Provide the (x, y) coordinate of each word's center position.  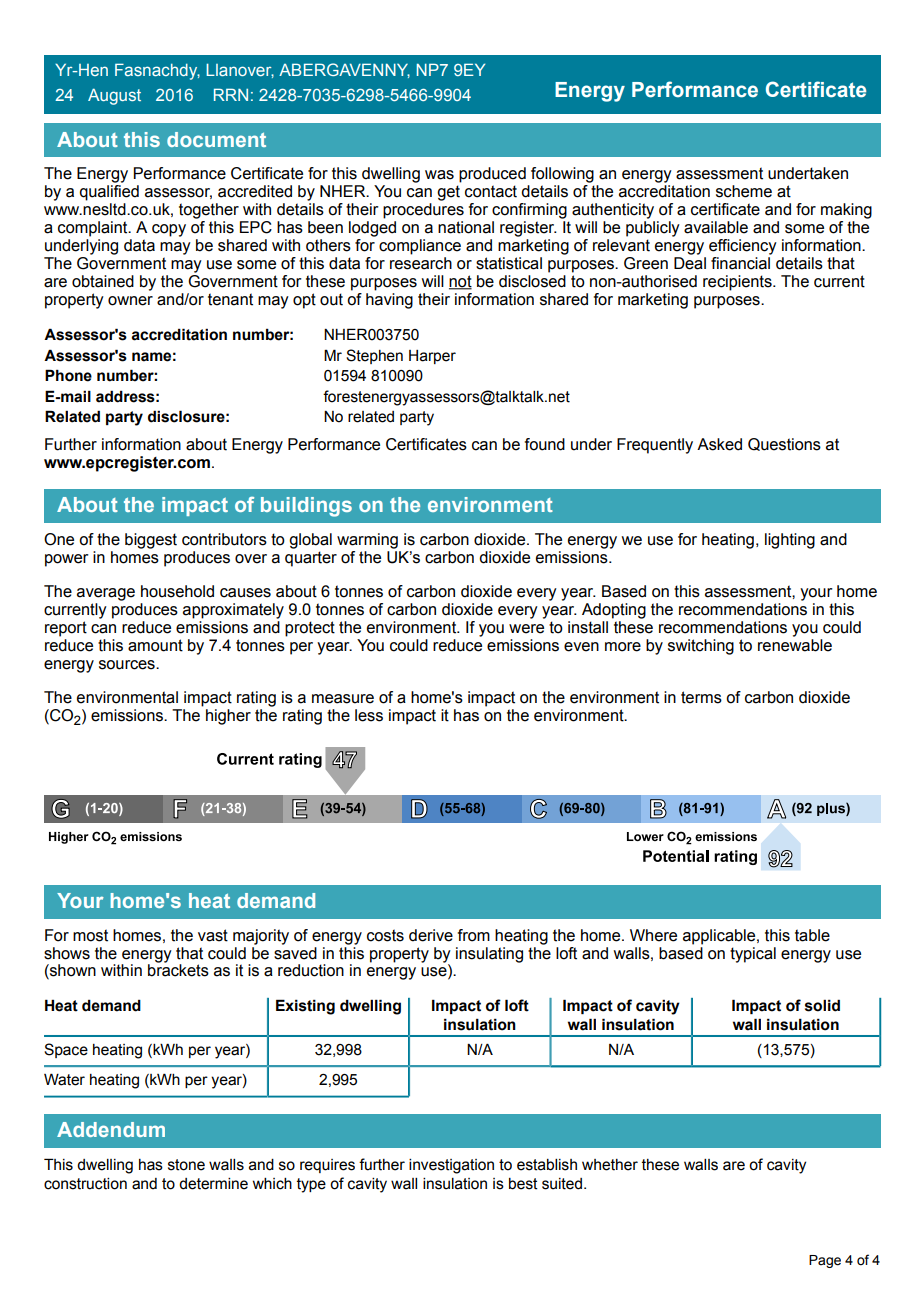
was (439, 175)
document (216, 139)
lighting (790, 541)
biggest (151, 541)
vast (213, 935)
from (474, 935)
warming (367, 541)
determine (213, 1184)
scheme (744, 191)
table (812, 935)
